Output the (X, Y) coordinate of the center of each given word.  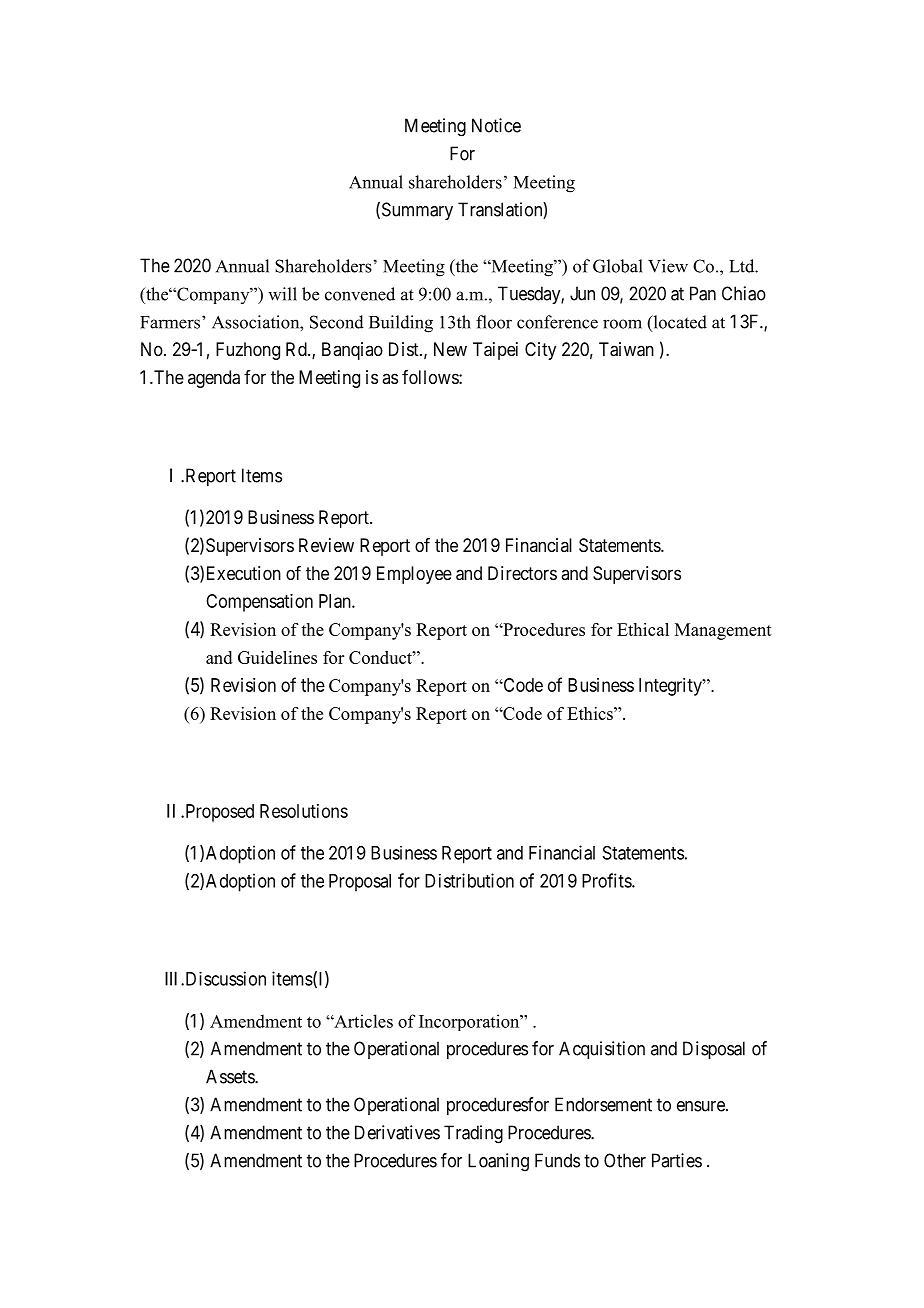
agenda (214, 379)
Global (618, 266)
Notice (496, 125)
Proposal (360, 883)
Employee (414, 575)
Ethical (643, 629)
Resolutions (304, 811)
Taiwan (626, 349)
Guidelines (277, 657)
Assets (231, 1076)
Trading (473, 1134)
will (282, 294)
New (450, 349)
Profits (607, 880)
